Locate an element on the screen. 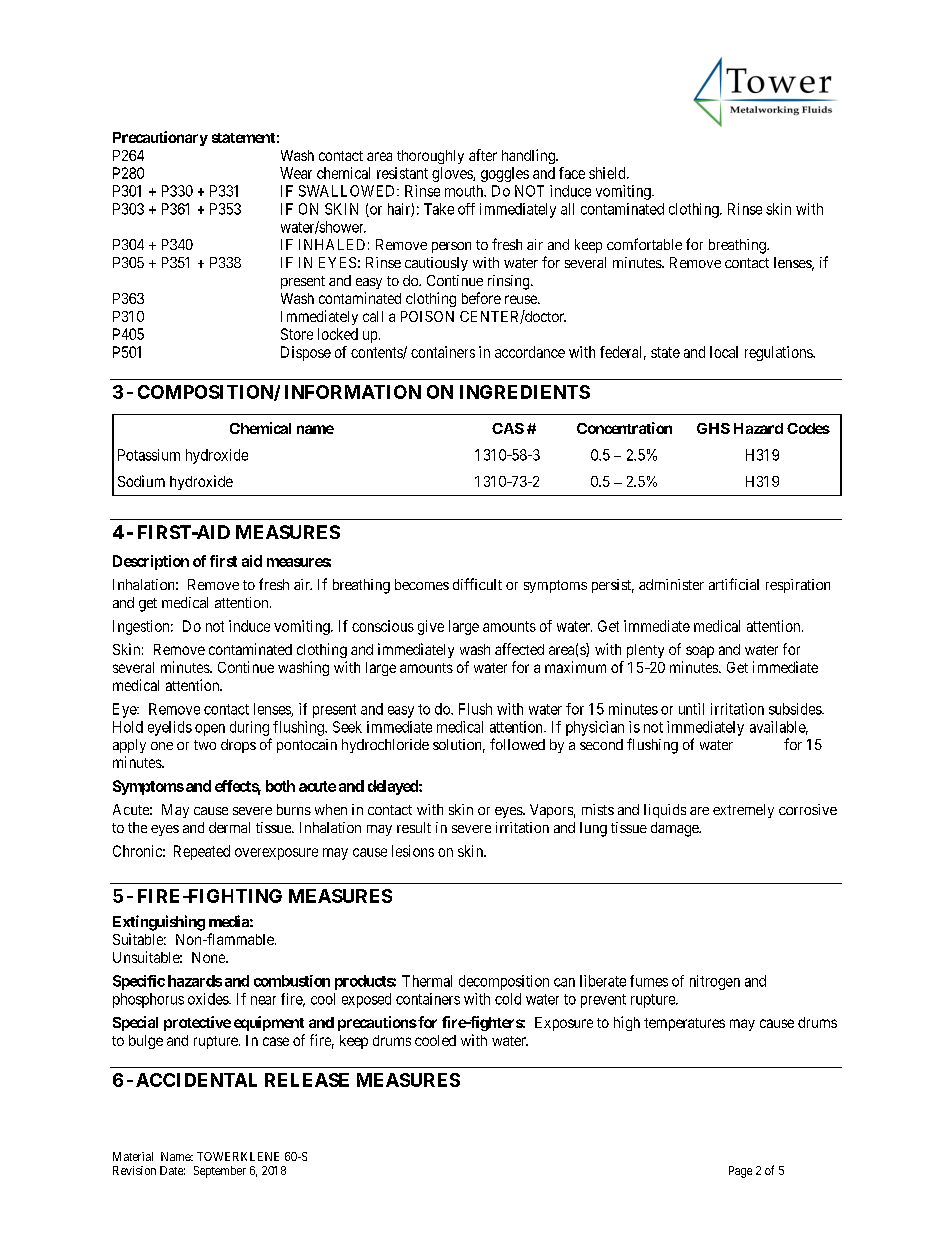 This screenshot has height=1233, width=952. shield is located at coordinates (608, 173).
